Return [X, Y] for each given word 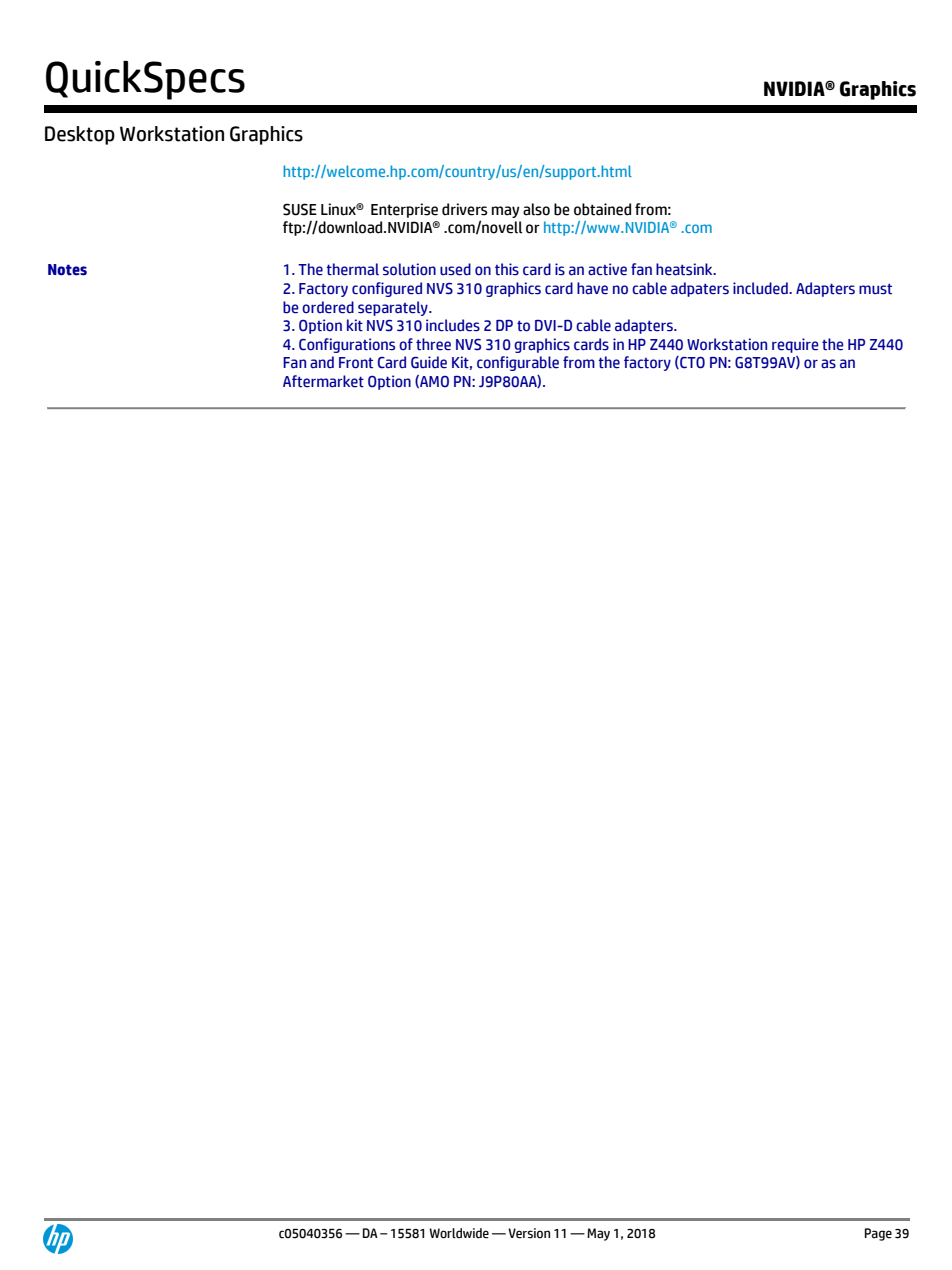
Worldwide [459, 1233]
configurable [518, 363]
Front [356, 363]
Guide [429, 362]
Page [878, 1234]
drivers [464, 209]
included [761, 288]
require [795, 345]
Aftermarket [323, 381]
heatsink [685, 269]
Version [529, 1233]
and [322, 362]
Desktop [80, 135]
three [433, 344]
